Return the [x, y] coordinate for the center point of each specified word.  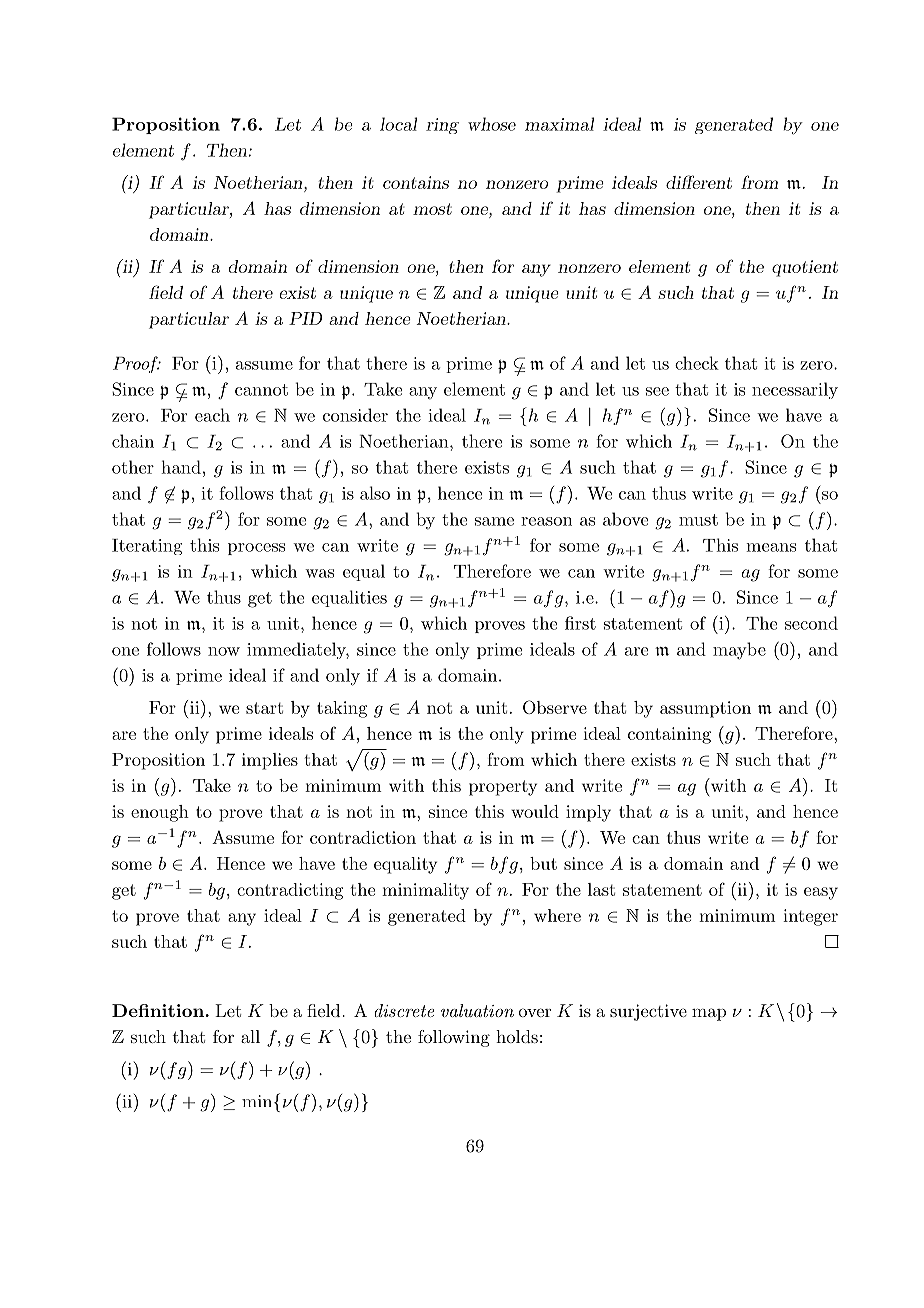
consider [355, 415]
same [494, 521]
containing [669, 735]
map [709, 1014]
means [771, 547]
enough [160, 813]
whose [492, 124]
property [503, 788]
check [697, 363]
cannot [261, 390]
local [398, 124]
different [699, 182]
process [256, 549]
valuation [477, 1010]
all [250, 1036]
